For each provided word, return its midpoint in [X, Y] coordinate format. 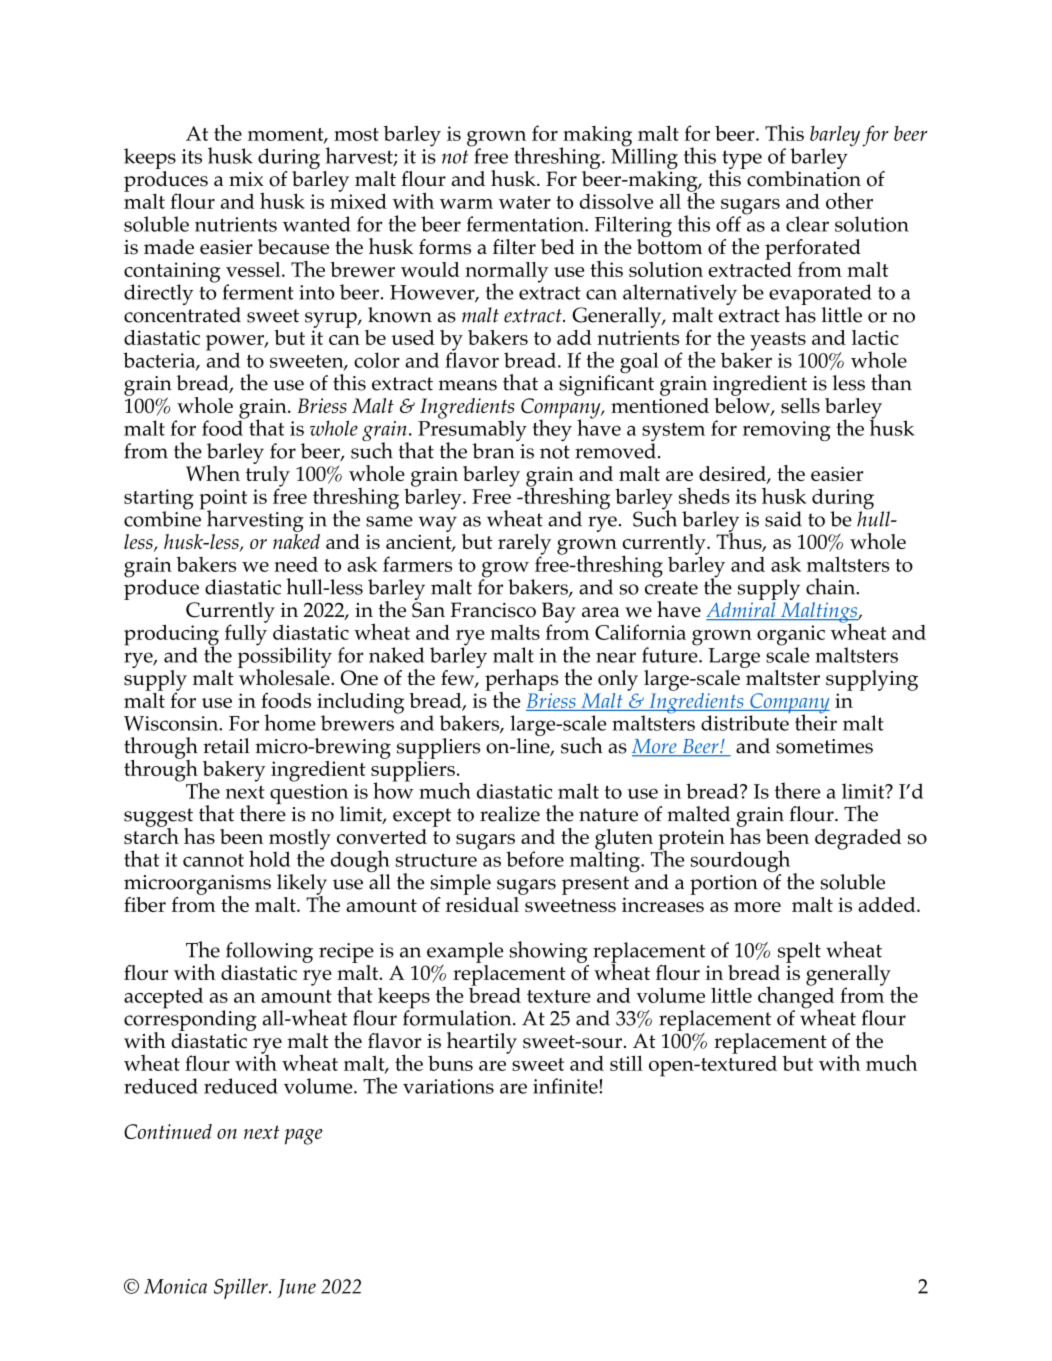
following [269, 952]
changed [796, 997]
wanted [317, 224]
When [213, 473]
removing [787, 431]
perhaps [521, 681]
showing [548, 952]
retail [226, 746]
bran [493, 451]
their [816, 721]
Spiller [242, 1288]
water [525, 202]
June [296, 1288]
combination [804, 179]
